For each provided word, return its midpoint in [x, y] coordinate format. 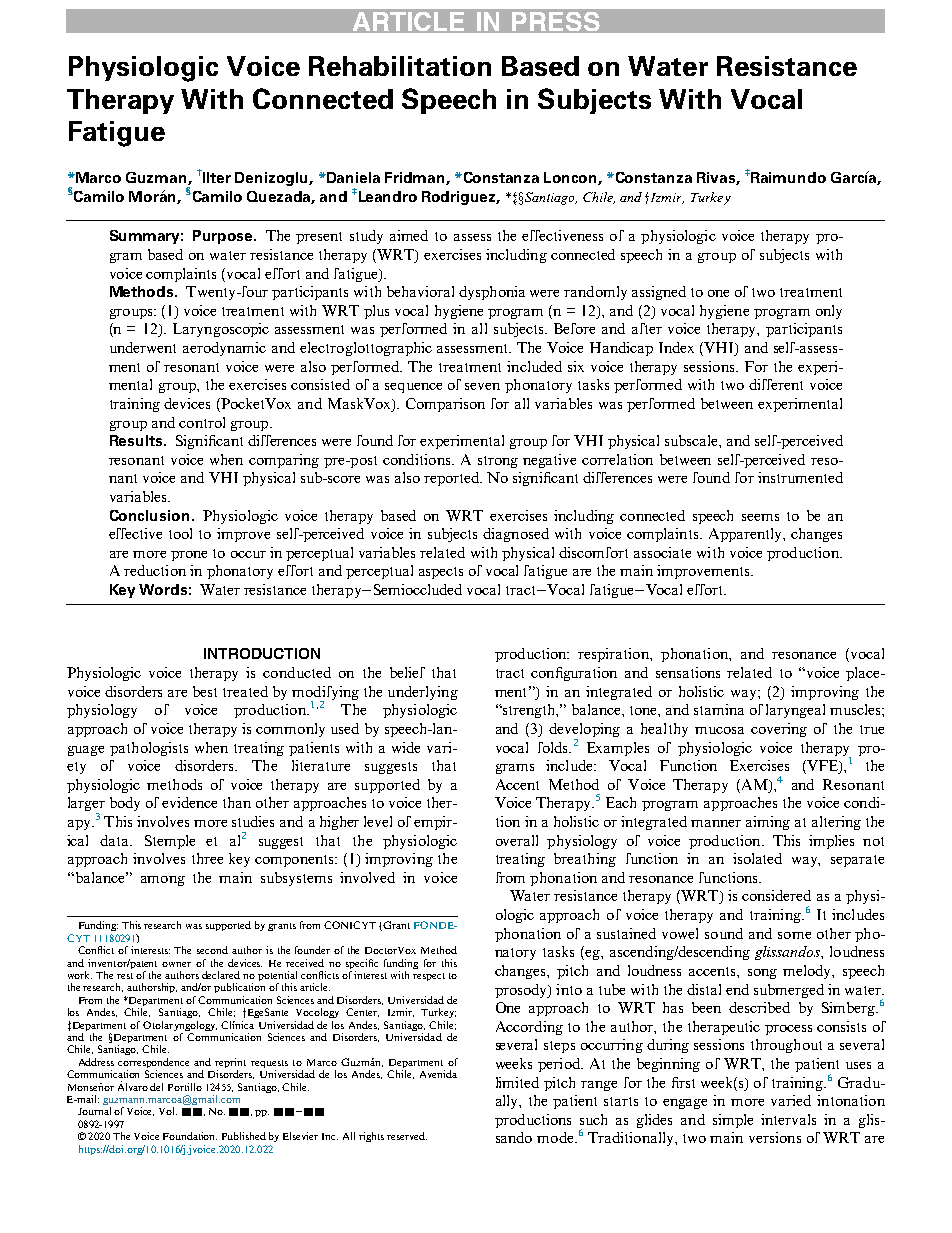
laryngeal [795, 711]
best [205, 691]
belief [407, 672]
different [776, 384]
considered [776, 895]
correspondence [153, 1064]
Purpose [224, 237]
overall [517, 840]
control [202, 422]
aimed [409, 235]
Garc [847, 177]
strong [498, 462]
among [163, 881]
